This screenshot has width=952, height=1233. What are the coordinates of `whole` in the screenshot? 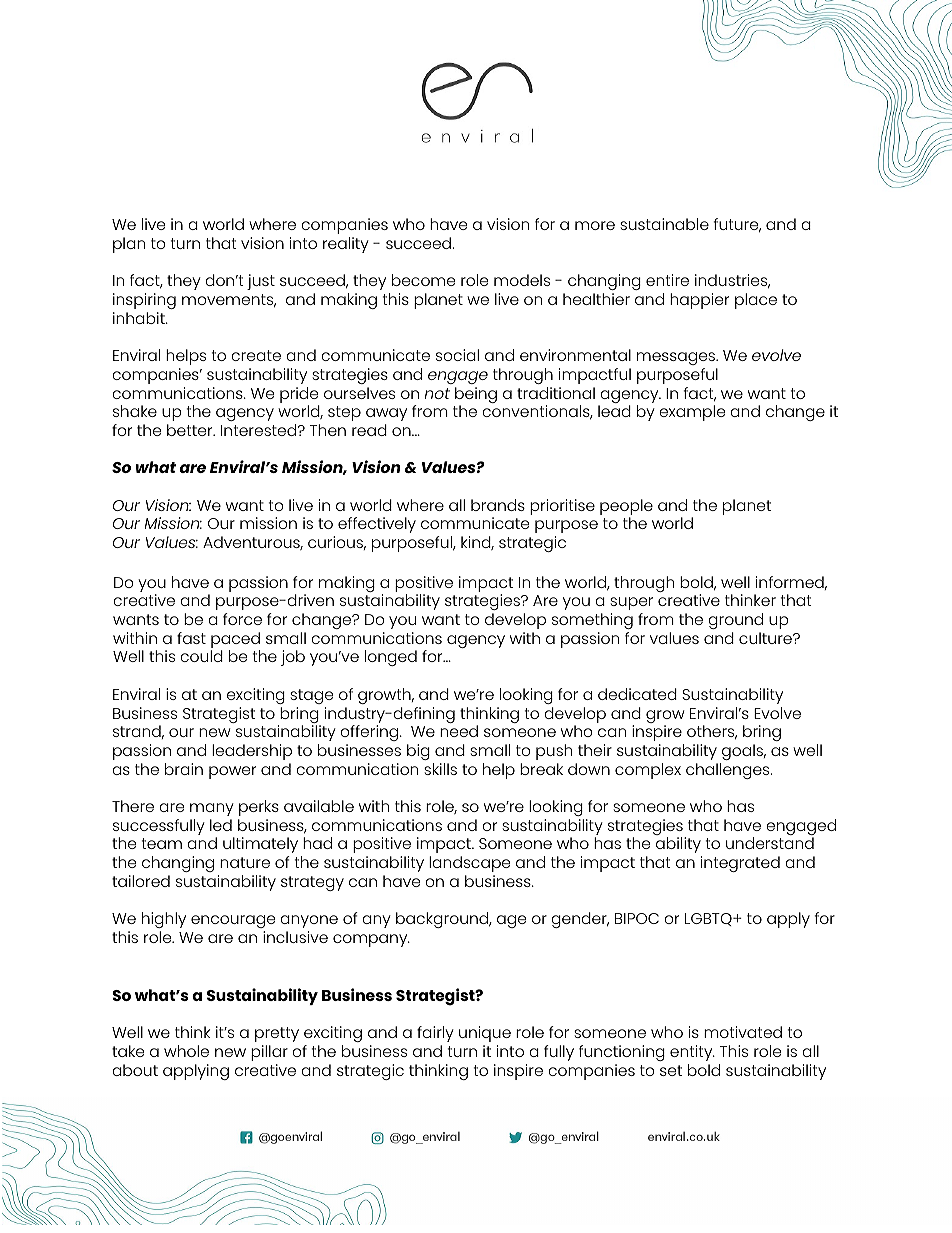 It's located at (186, 1051).
